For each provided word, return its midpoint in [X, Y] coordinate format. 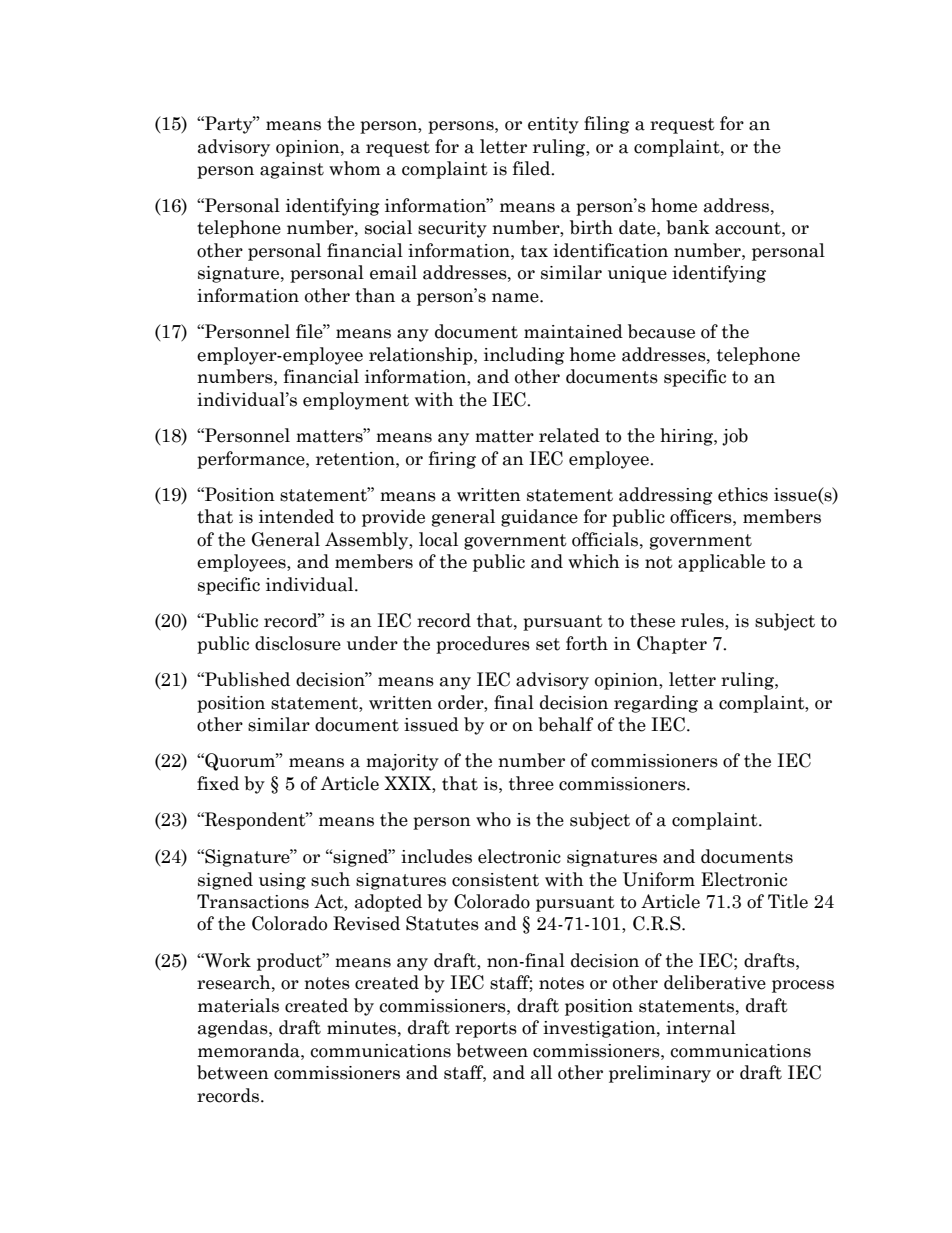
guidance [539, 518]
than [375, 295]
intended [296, 516]
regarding [656, 704]
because [661, 331]
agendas [234, 1029]
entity [553, 125]
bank [688, 227]
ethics [743, 494]
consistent [495, 880]
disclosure [298, 643]
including [524, 356]
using [282, 881]
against [292, 170]
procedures [483, 645]
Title [788, 901]
